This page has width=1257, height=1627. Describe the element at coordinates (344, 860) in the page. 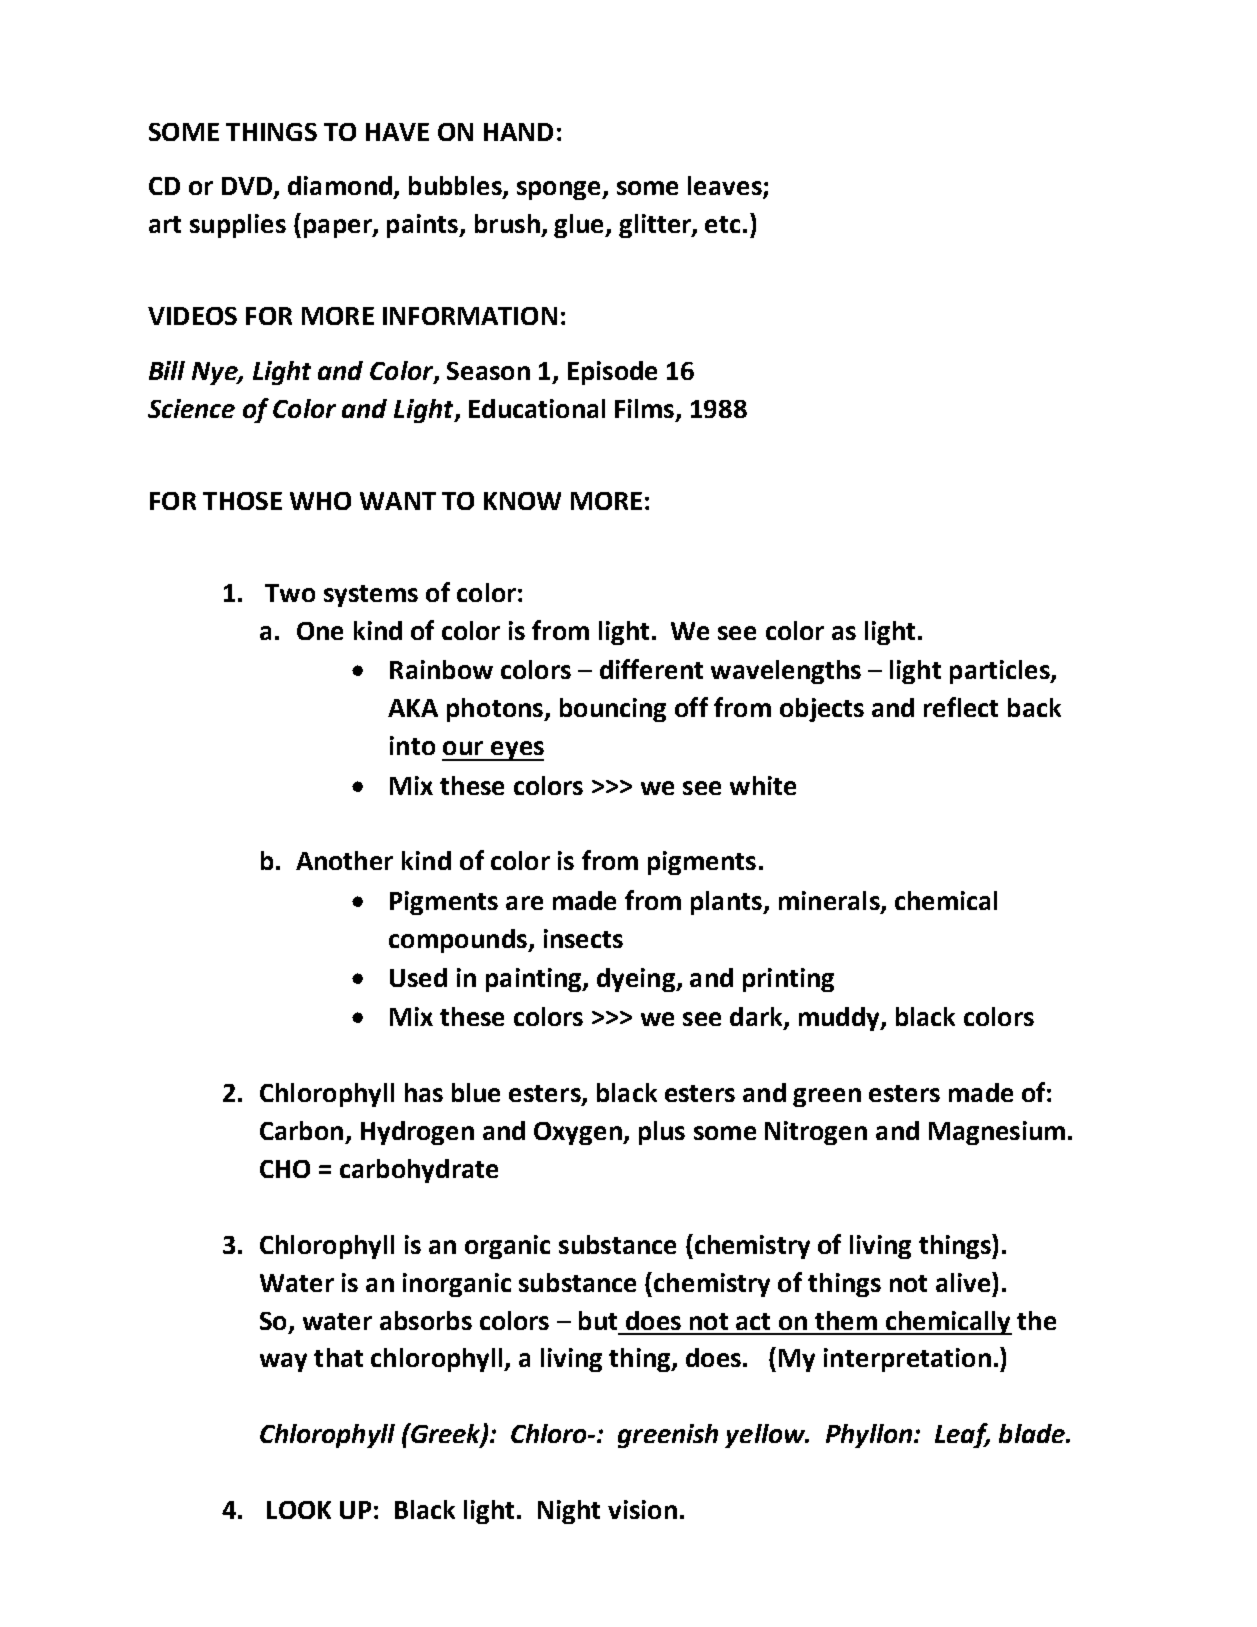

I see `Another` at that location.
